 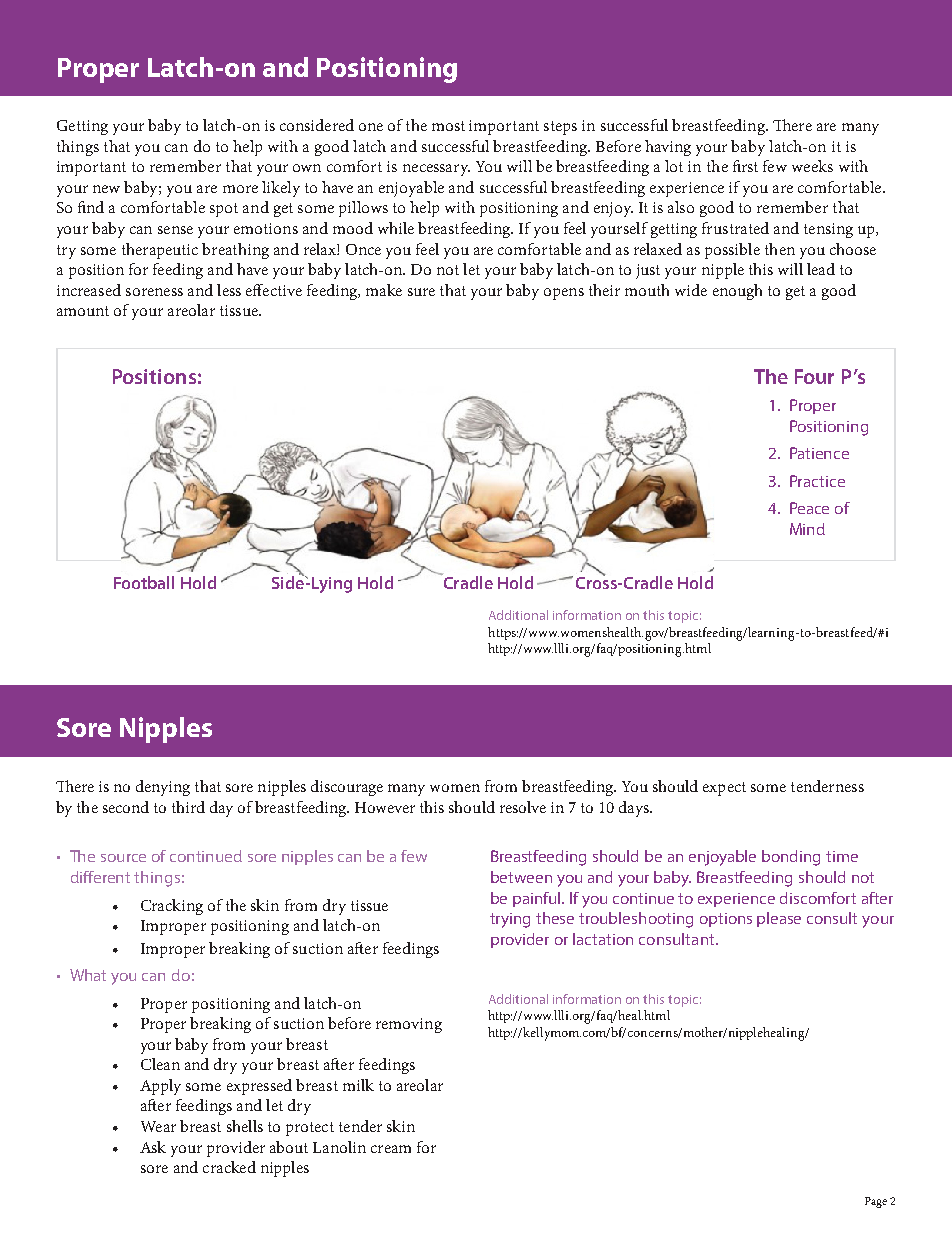 What do you see at coordinates (240, 189) in the document?
I see `more` at bounding box center [240, 189].
